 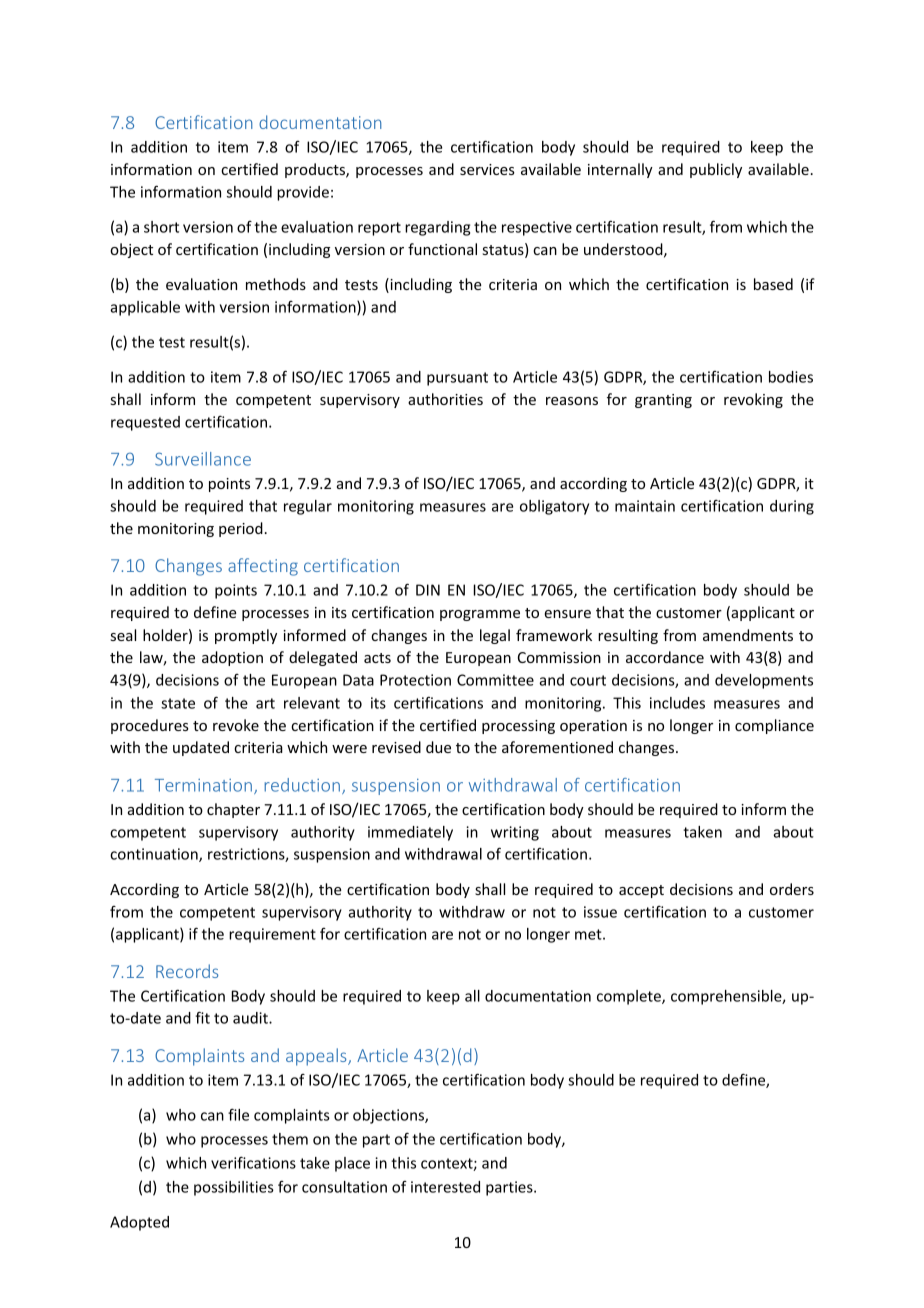 What do you see at coordinates (161, 227) in the page?
I see `short` at bounding box center [161, 227].
